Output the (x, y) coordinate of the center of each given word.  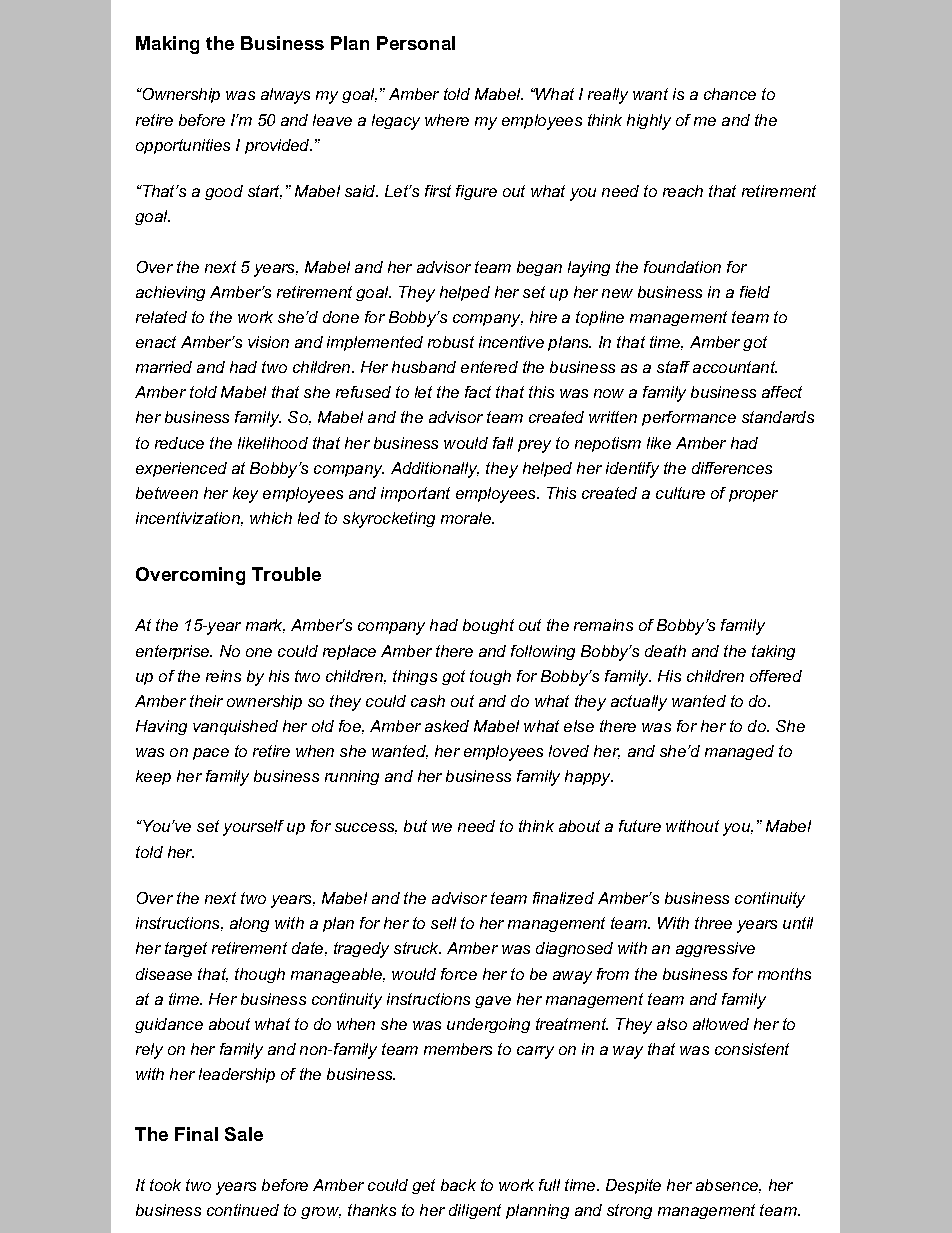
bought (488, 626)
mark (265, 626)
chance (730, 94)
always (285, 96)
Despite (633, 1186)
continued (243, 1210)
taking (773, 652)
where (447, 120)
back (458, 1185)
